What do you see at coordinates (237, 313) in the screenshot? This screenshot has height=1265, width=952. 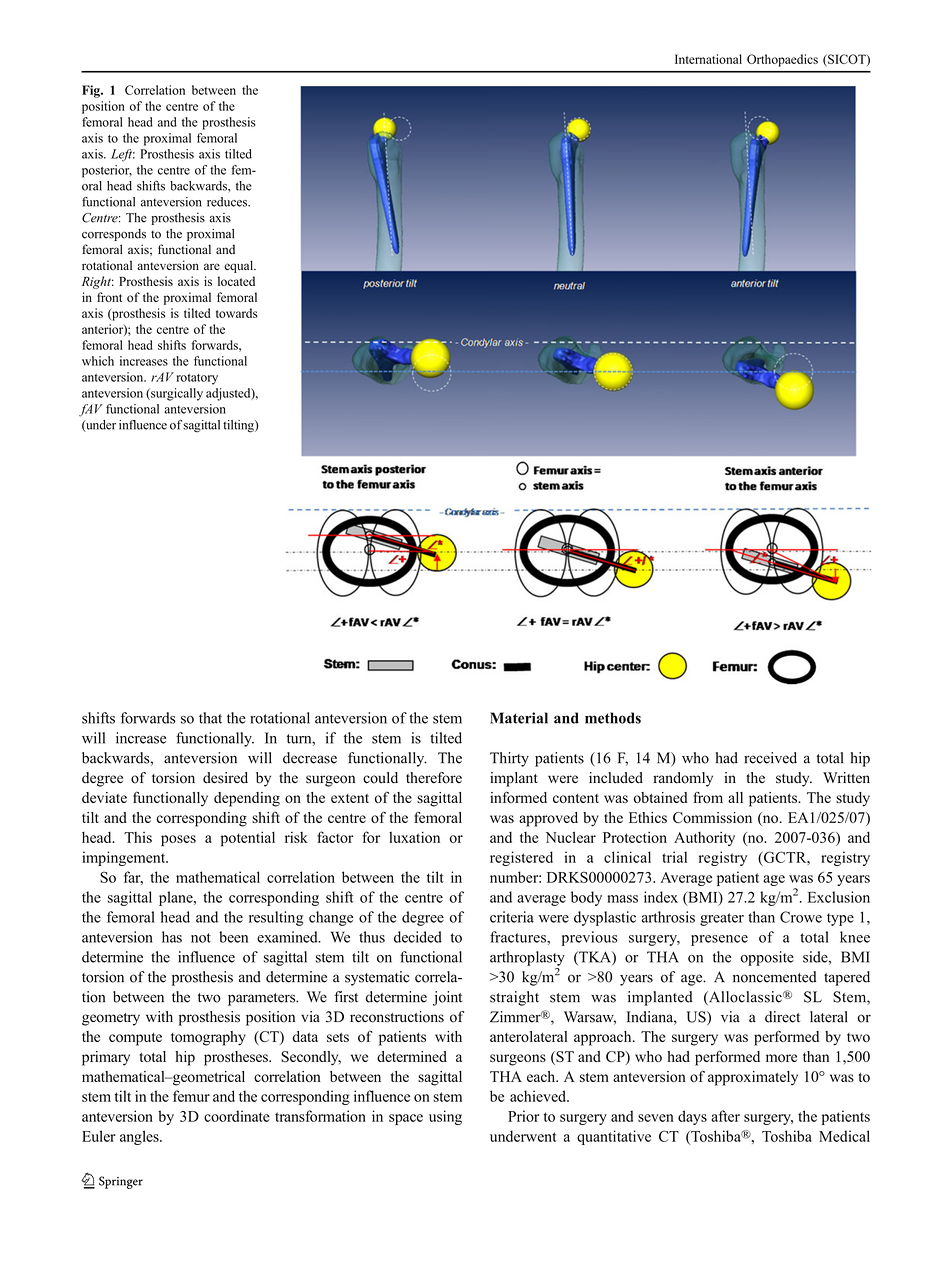 I see `towards` at bounding box center [237, 313].
